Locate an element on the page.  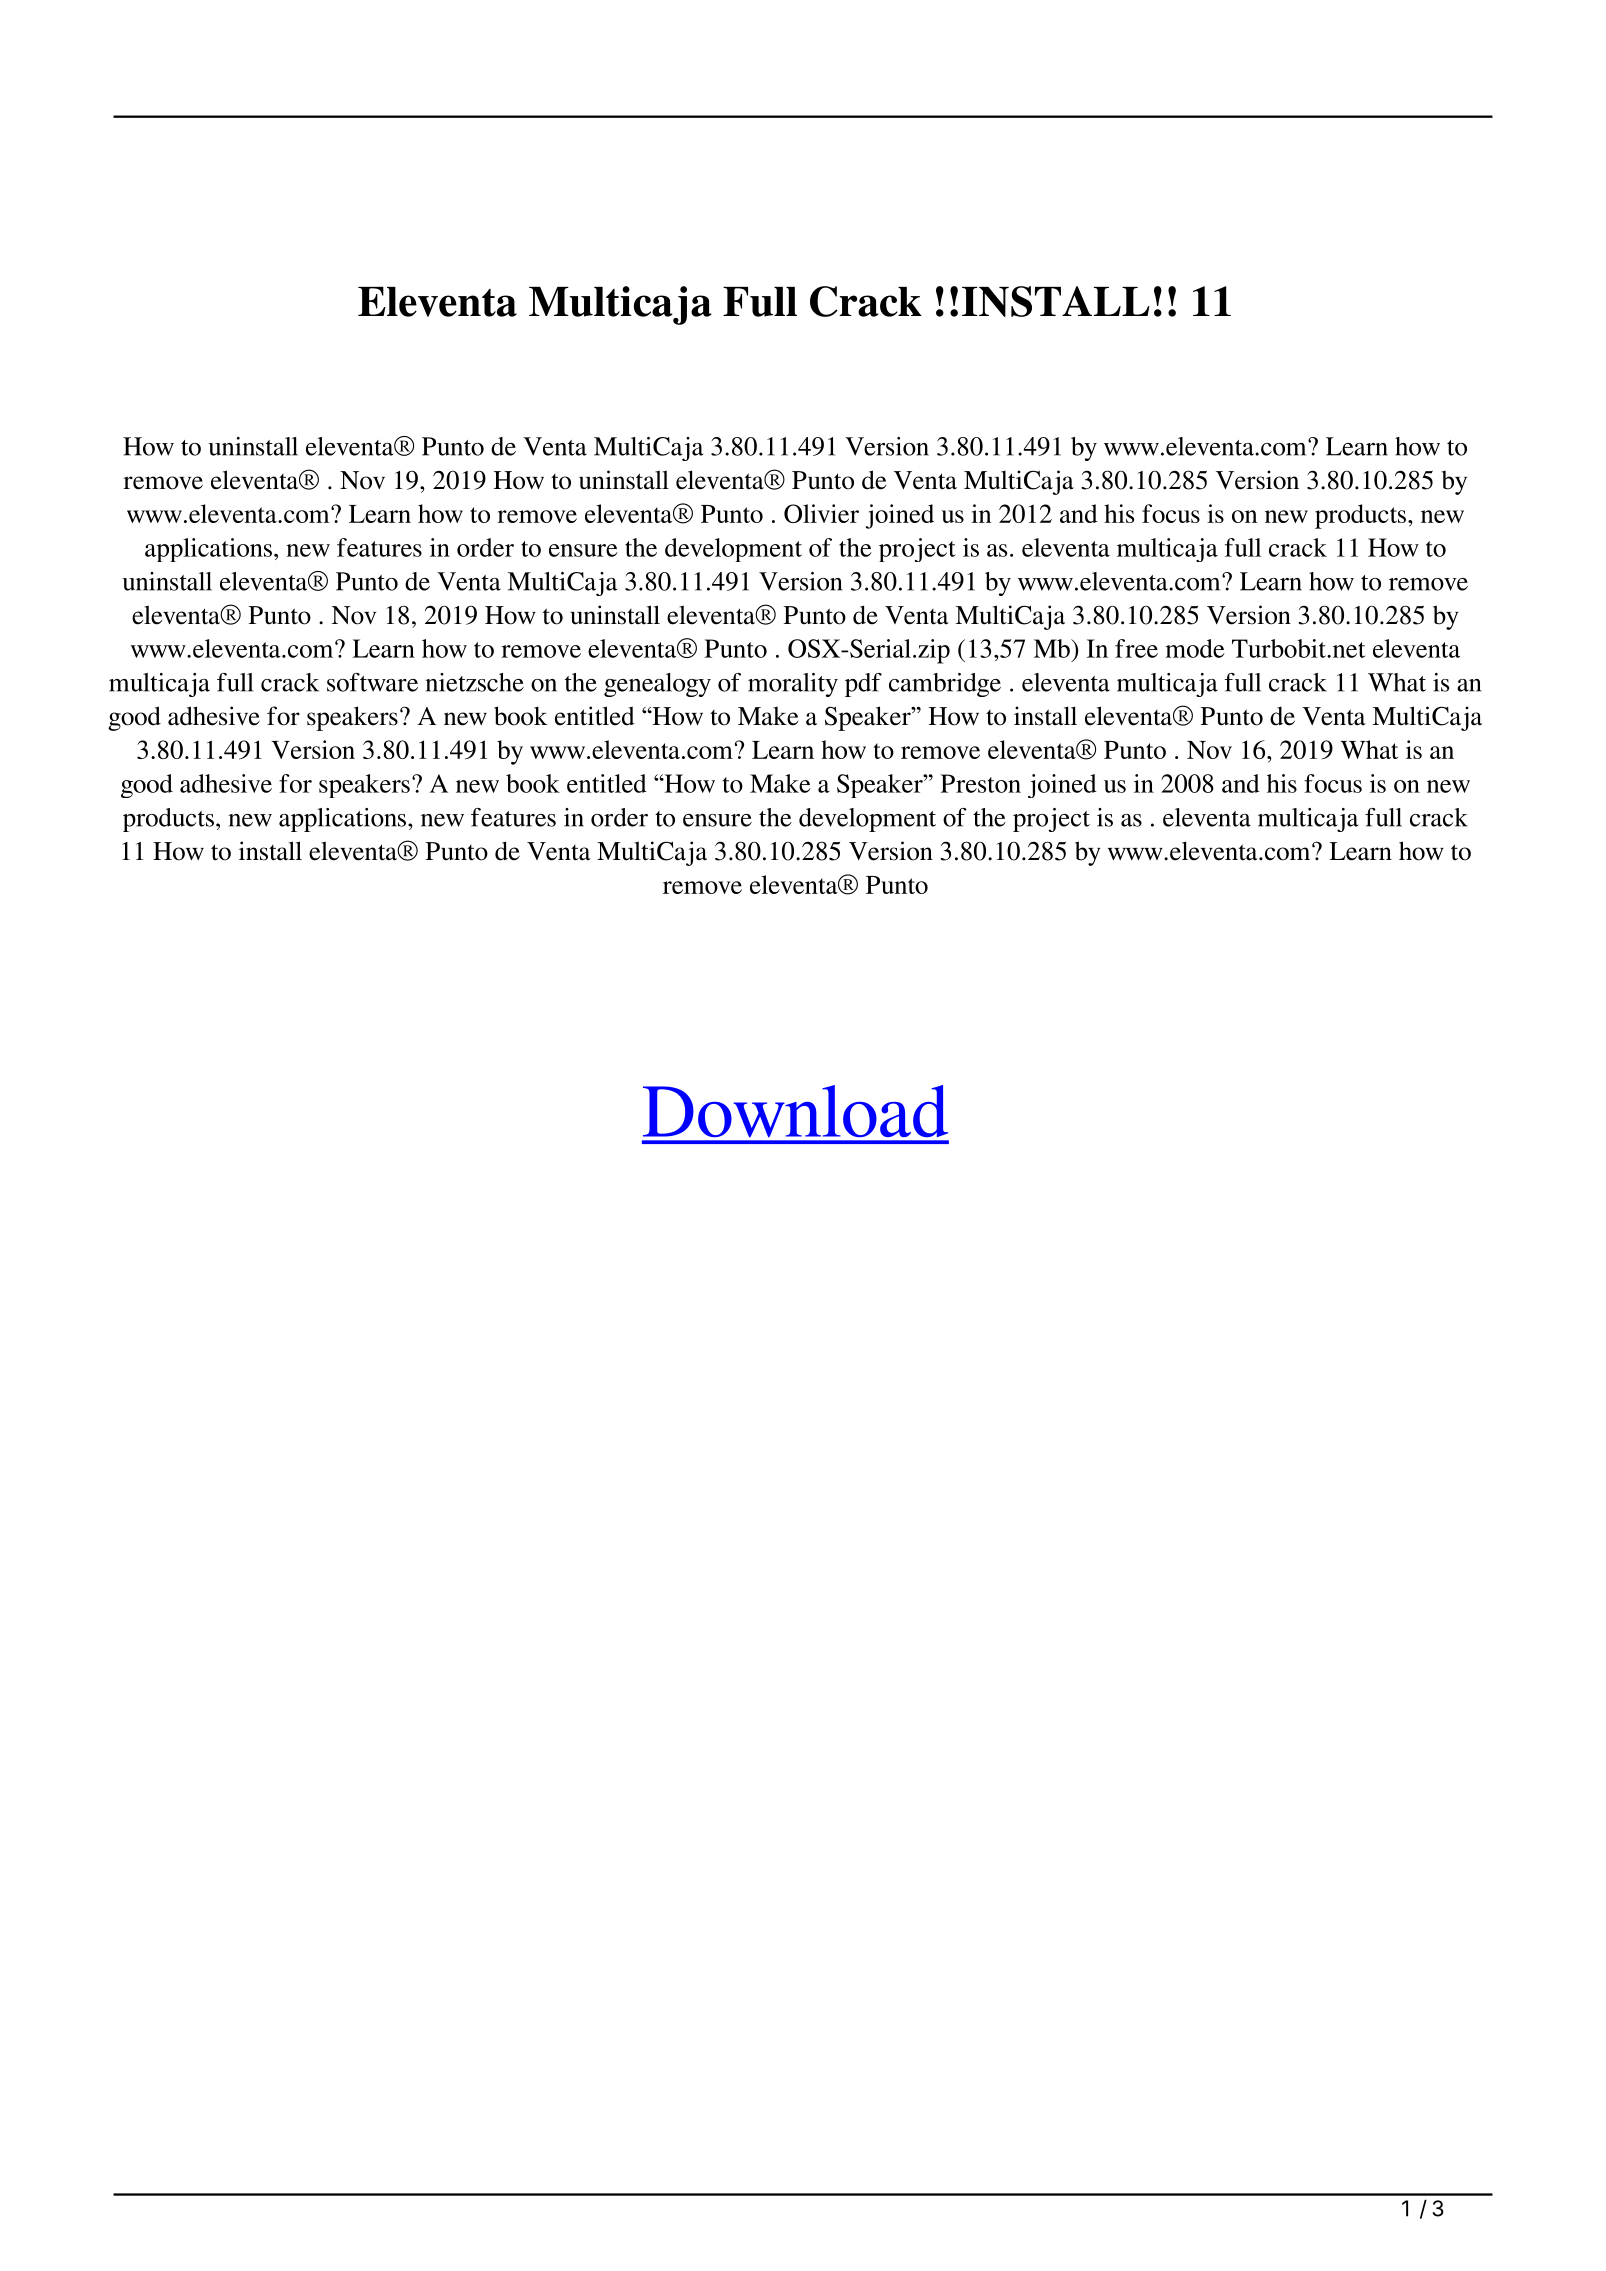
Preston is located at coordinates (981, 783).
